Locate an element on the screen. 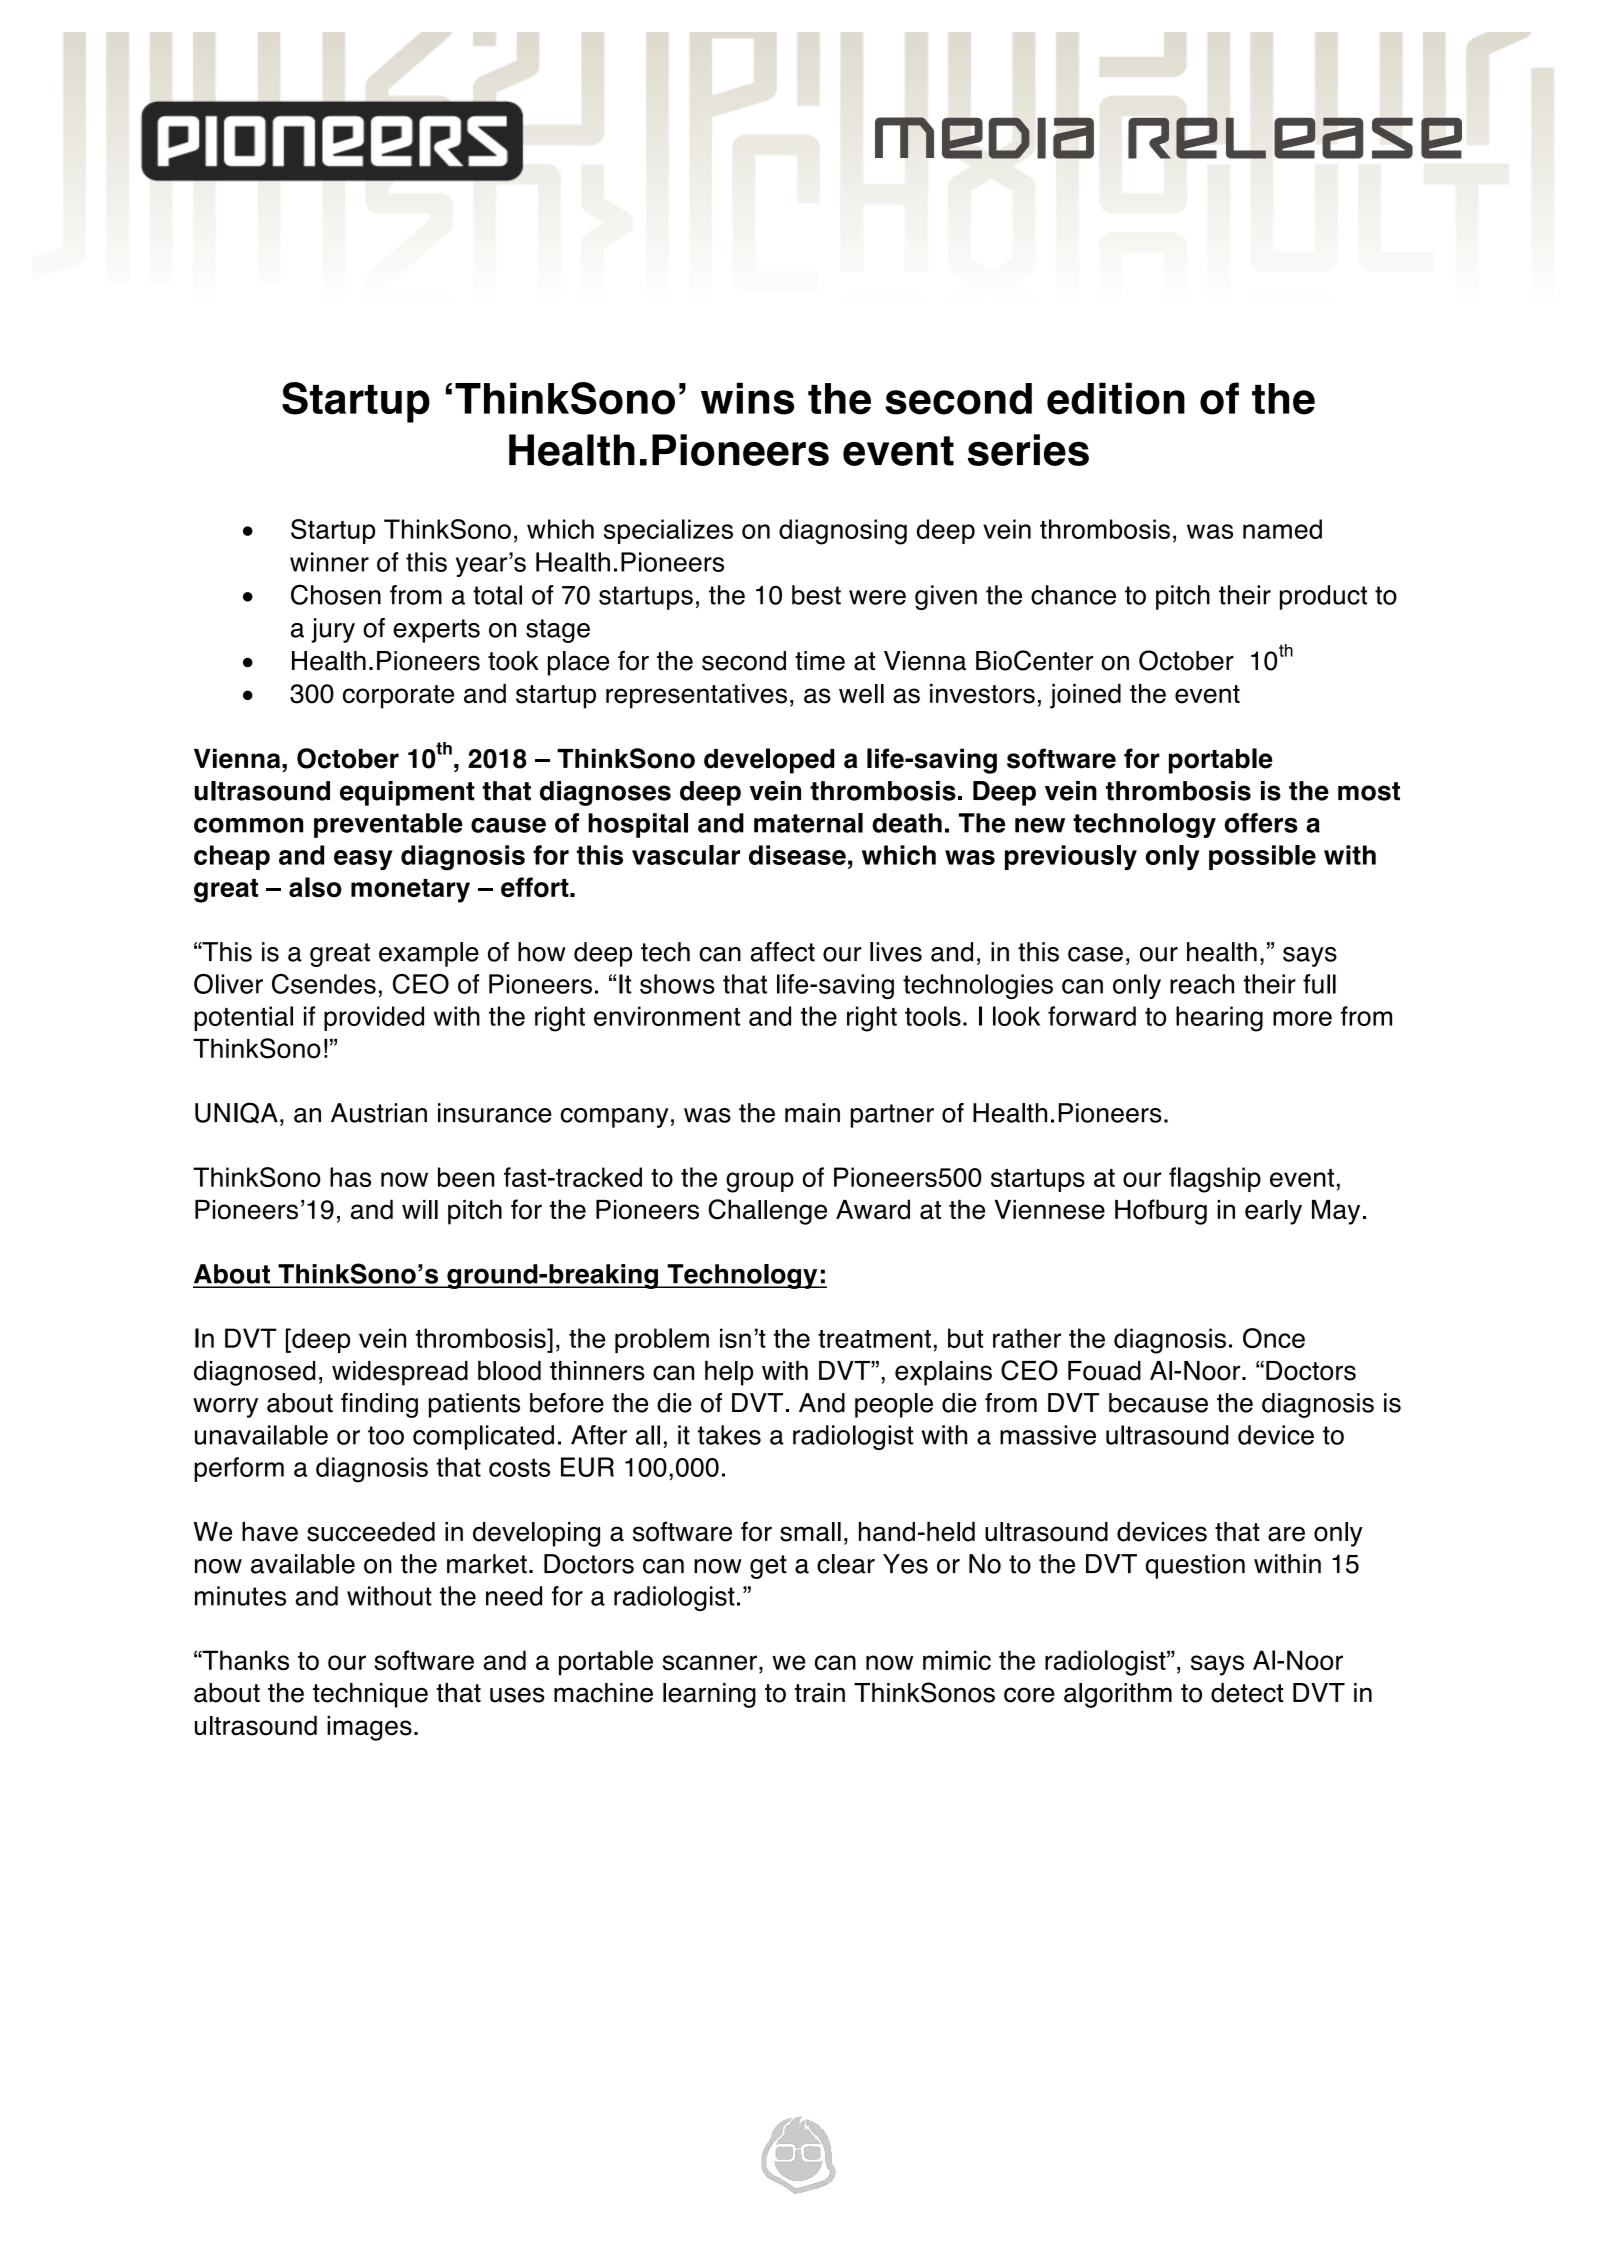 The height and width of the screenshot is (2260, 1597). offers is located at coordinates (1261, 823).
